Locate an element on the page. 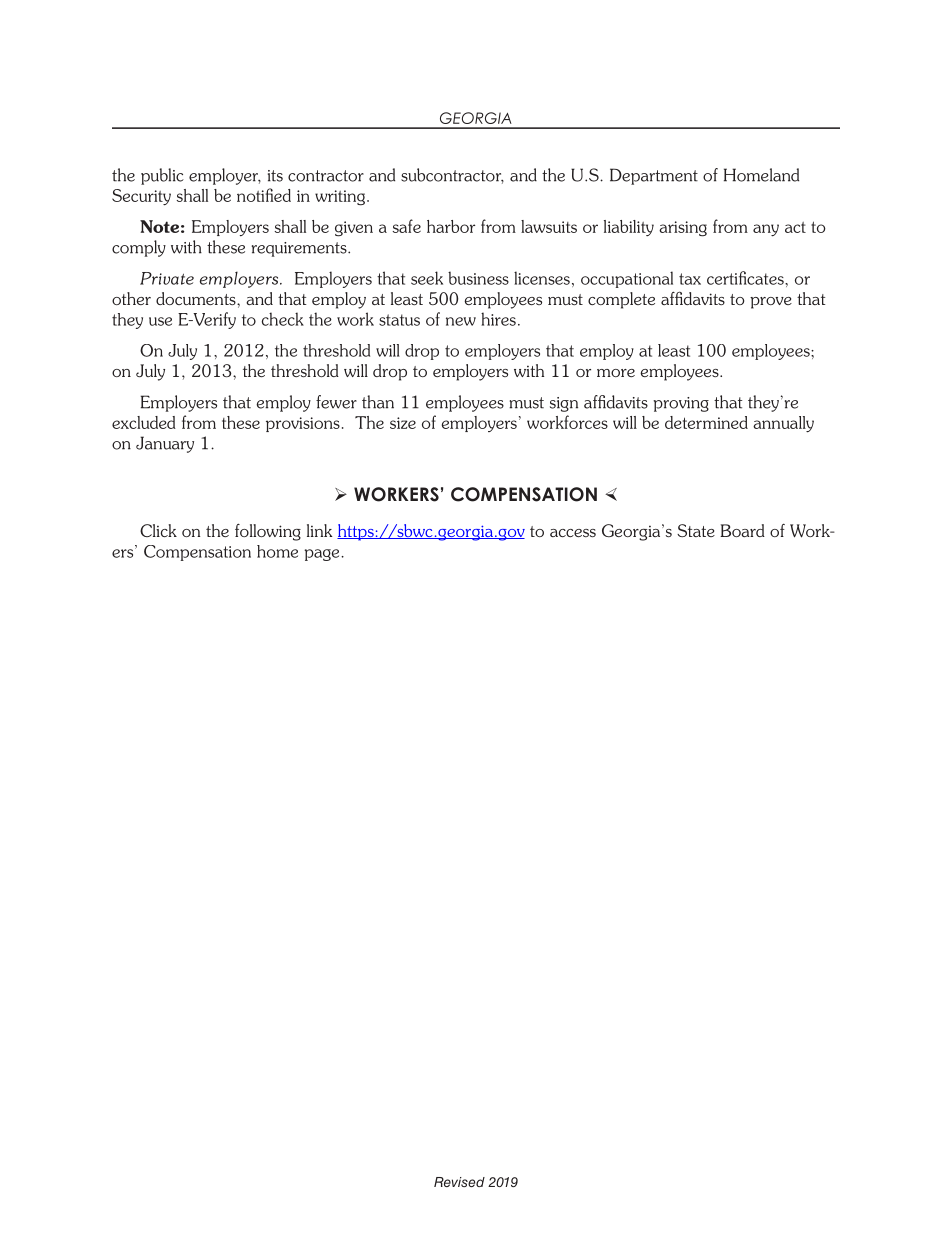  link is located at coordinates (319, 530).
